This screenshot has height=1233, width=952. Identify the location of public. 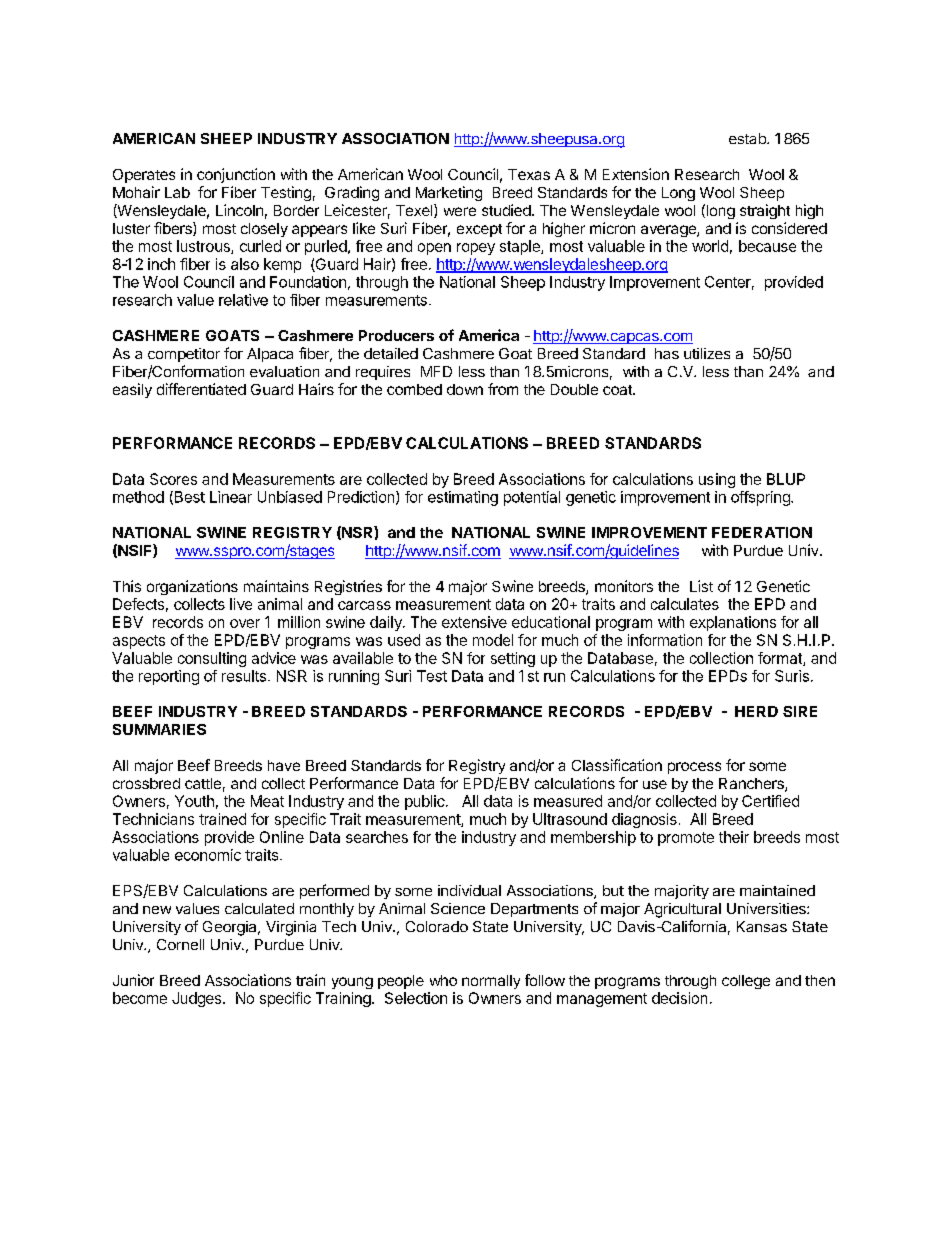
(426, 802).
